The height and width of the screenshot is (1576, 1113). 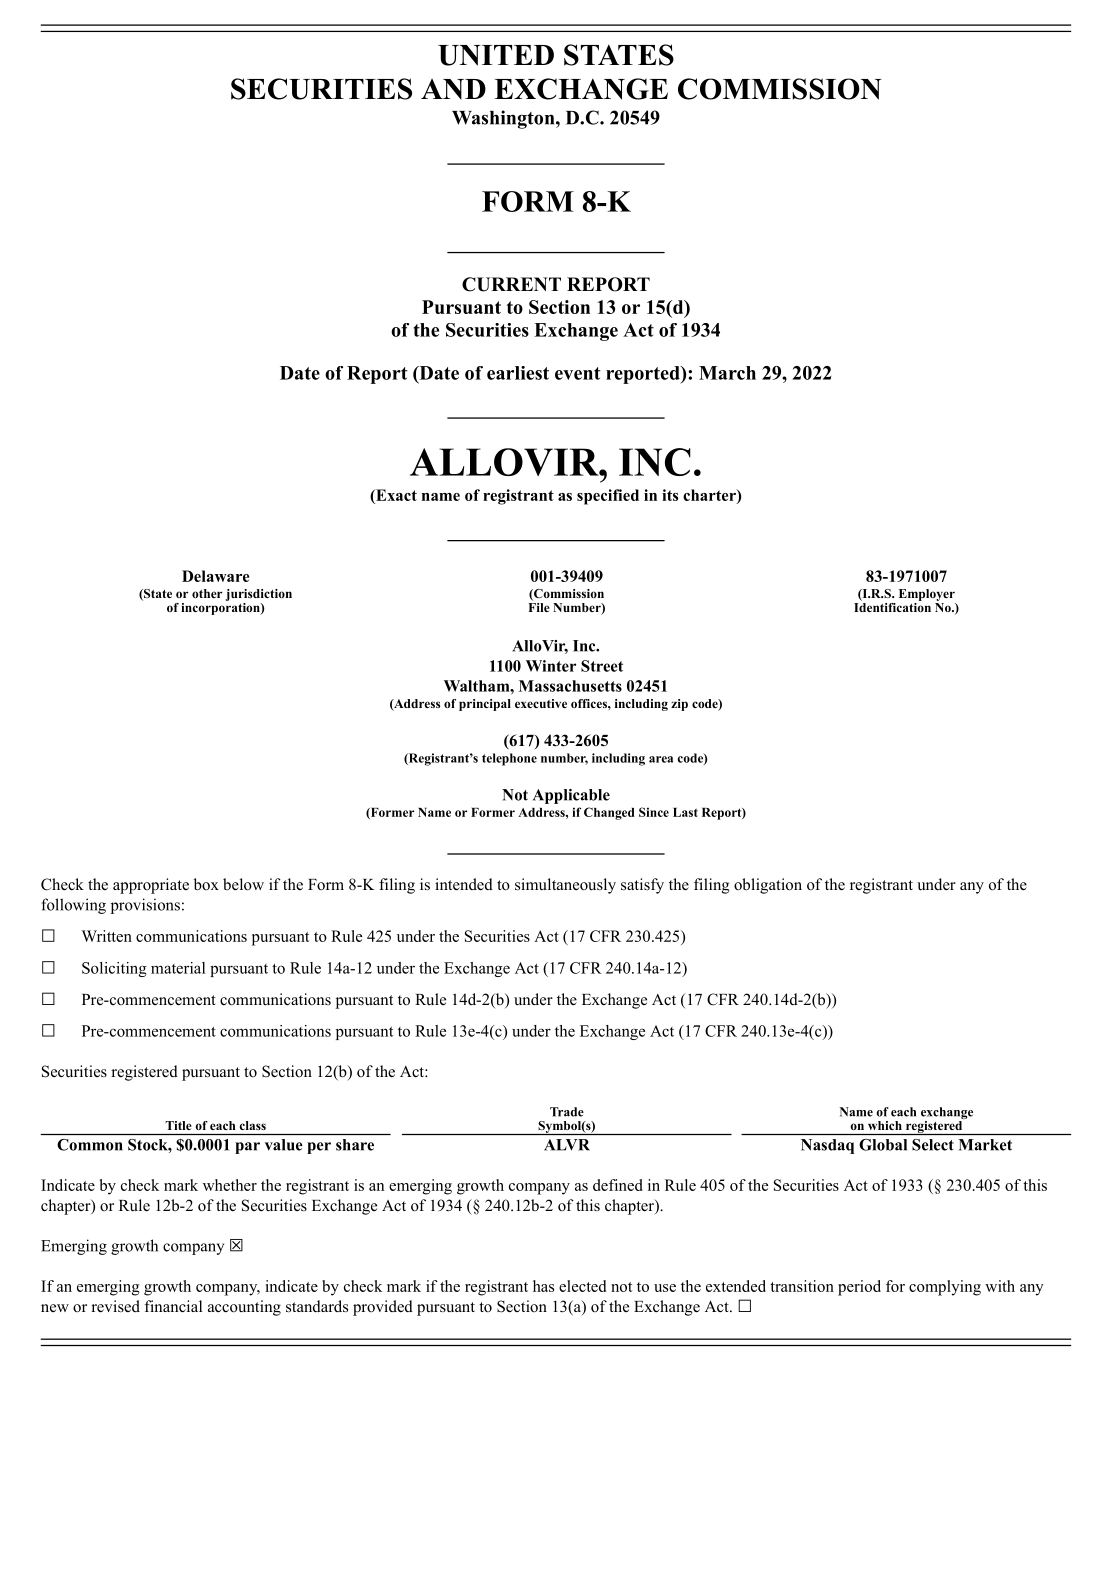 What do you see at coordinates (543, 1286) in the screenshot?
I see `has` at bounding box center [543, 1286].
